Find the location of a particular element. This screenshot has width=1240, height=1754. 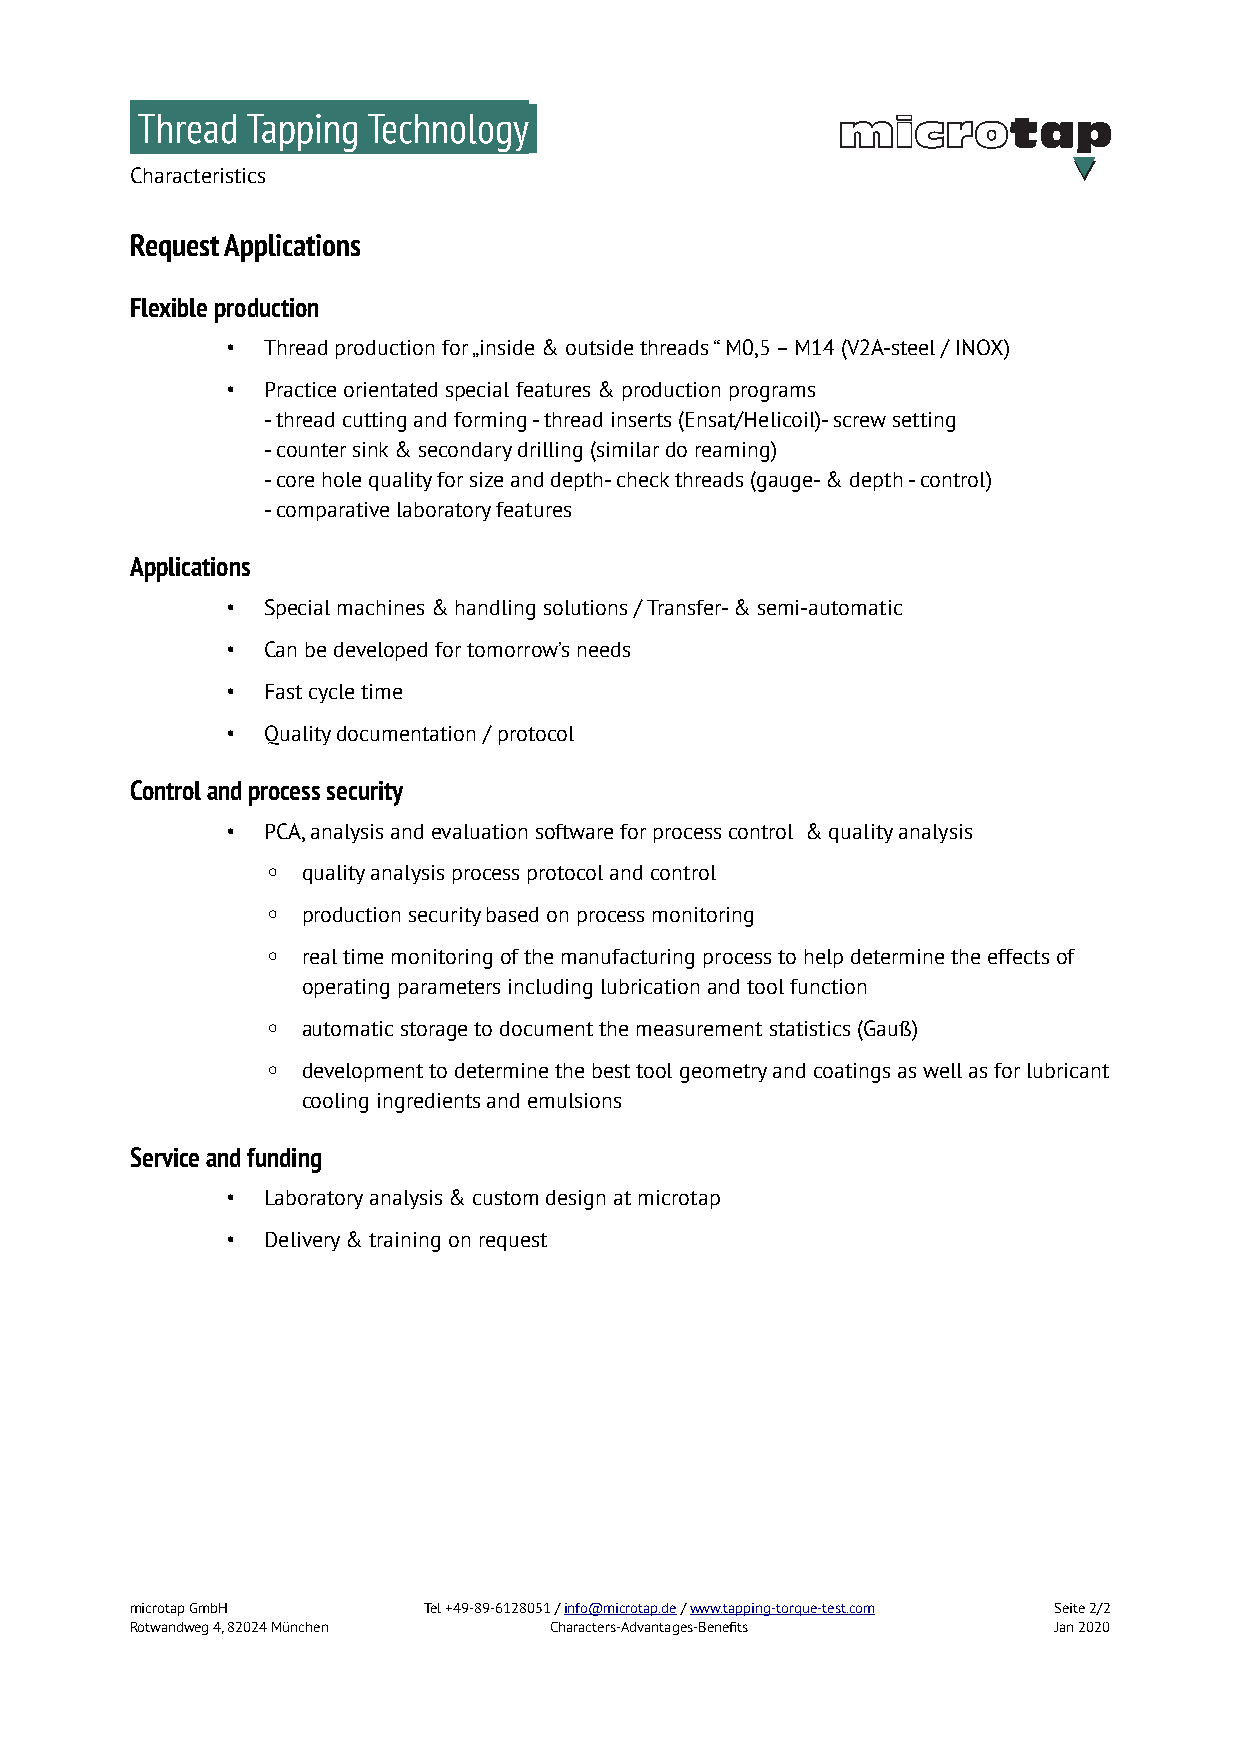

Characteristics is located at coordinates (198, 175).
